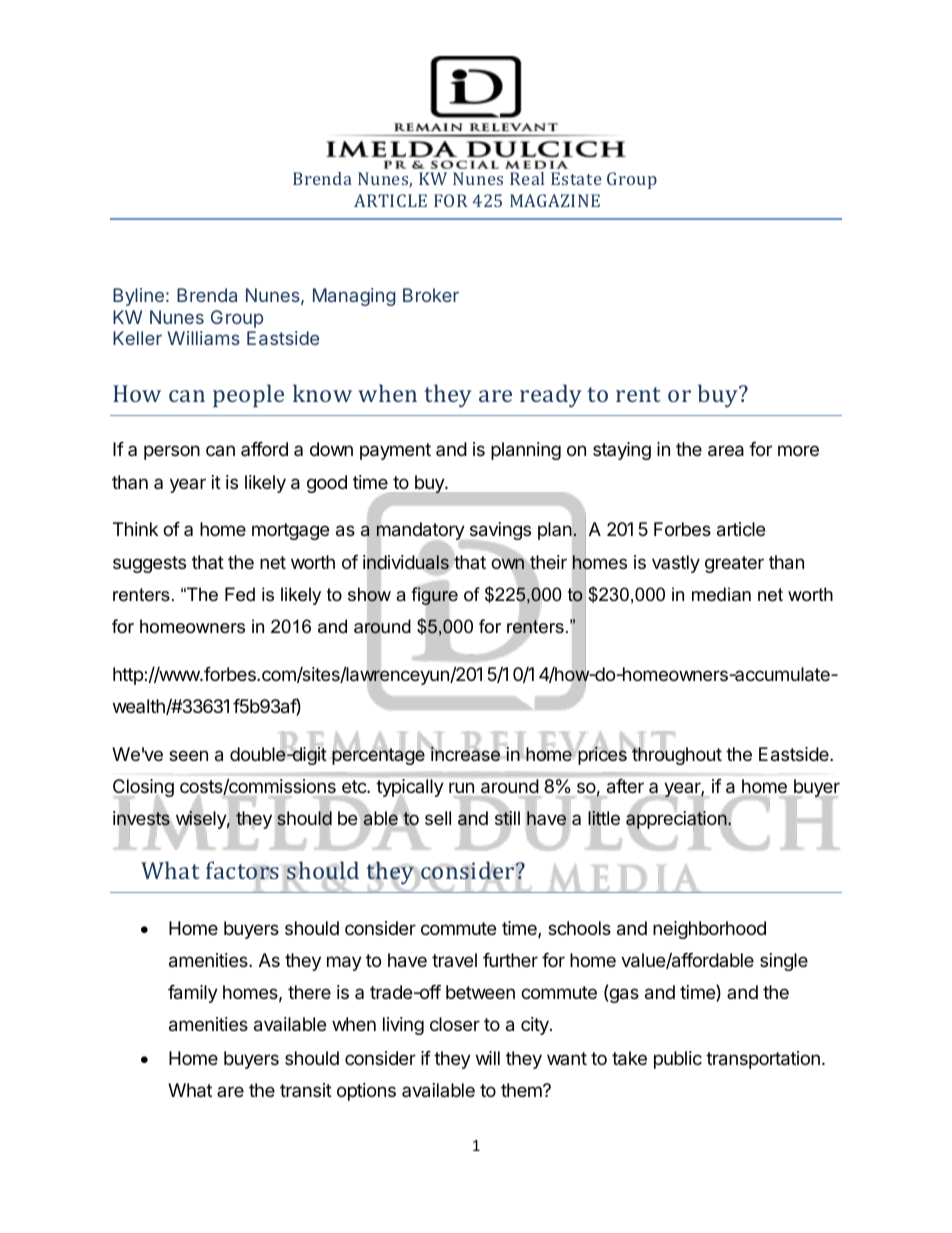 The width and height of the page is (952, 1233). Describe the element at coordinates (678, 1060) in the page. I see `public` at that location.
